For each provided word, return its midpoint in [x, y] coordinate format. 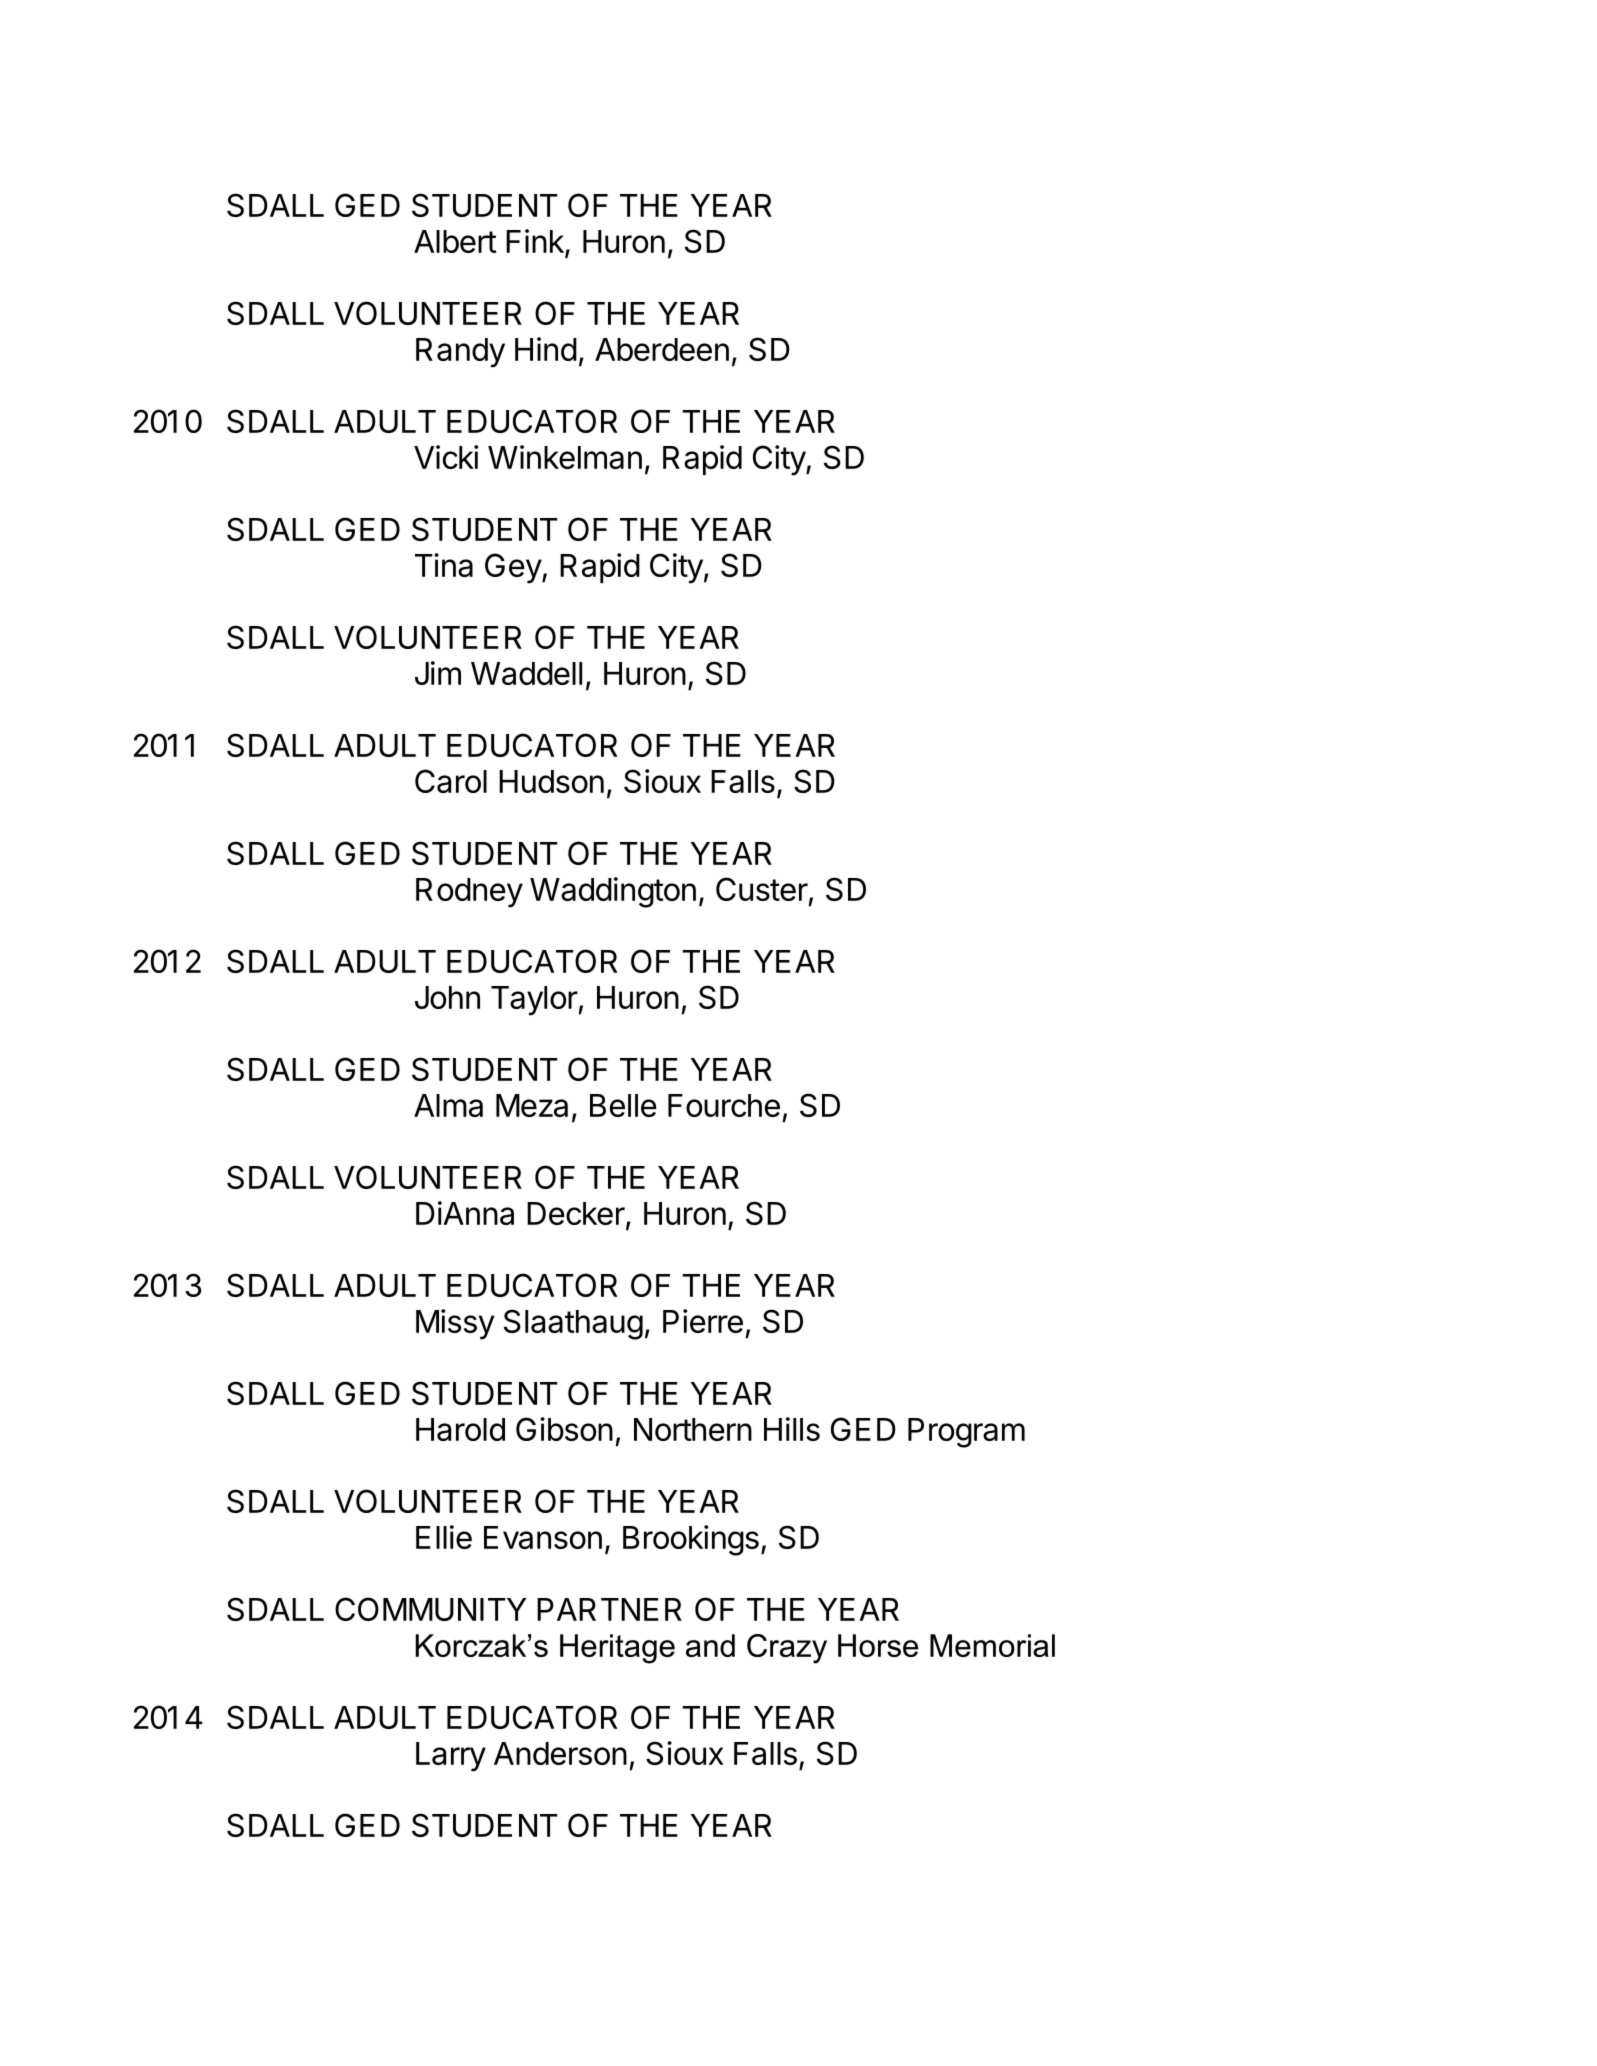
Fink [536, 242]
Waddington [613, 892]
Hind [546, 349]
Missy [455, 1324]
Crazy [787, 1649]
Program [966, 1433]
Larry [451, 1757]
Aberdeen [662, 349]
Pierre [703, 1321]
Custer [762, 889]
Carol [451, 781]
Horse [878, 1645]
